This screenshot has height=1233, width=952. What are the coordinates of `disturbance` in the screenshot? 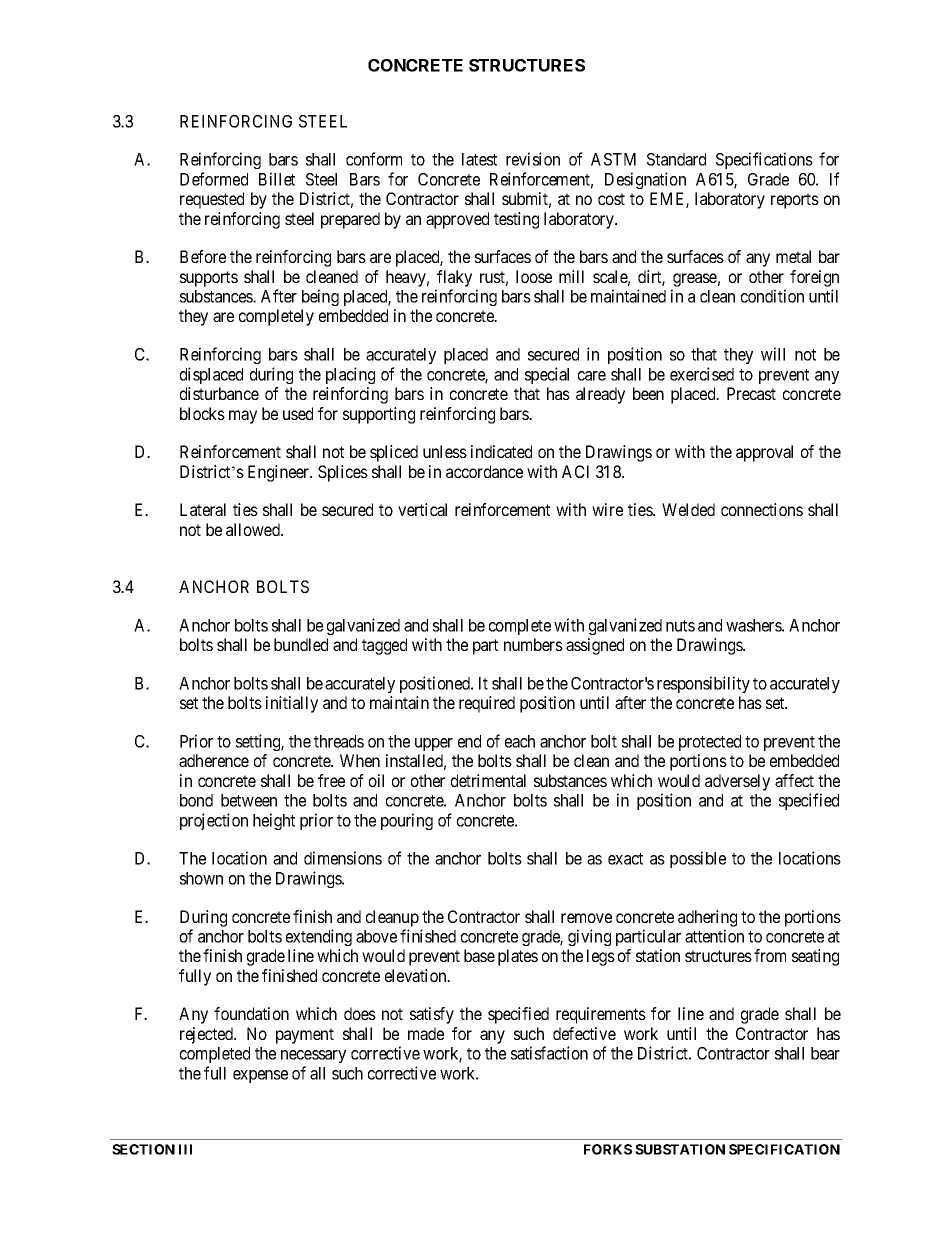 It's located at (219, 393).
